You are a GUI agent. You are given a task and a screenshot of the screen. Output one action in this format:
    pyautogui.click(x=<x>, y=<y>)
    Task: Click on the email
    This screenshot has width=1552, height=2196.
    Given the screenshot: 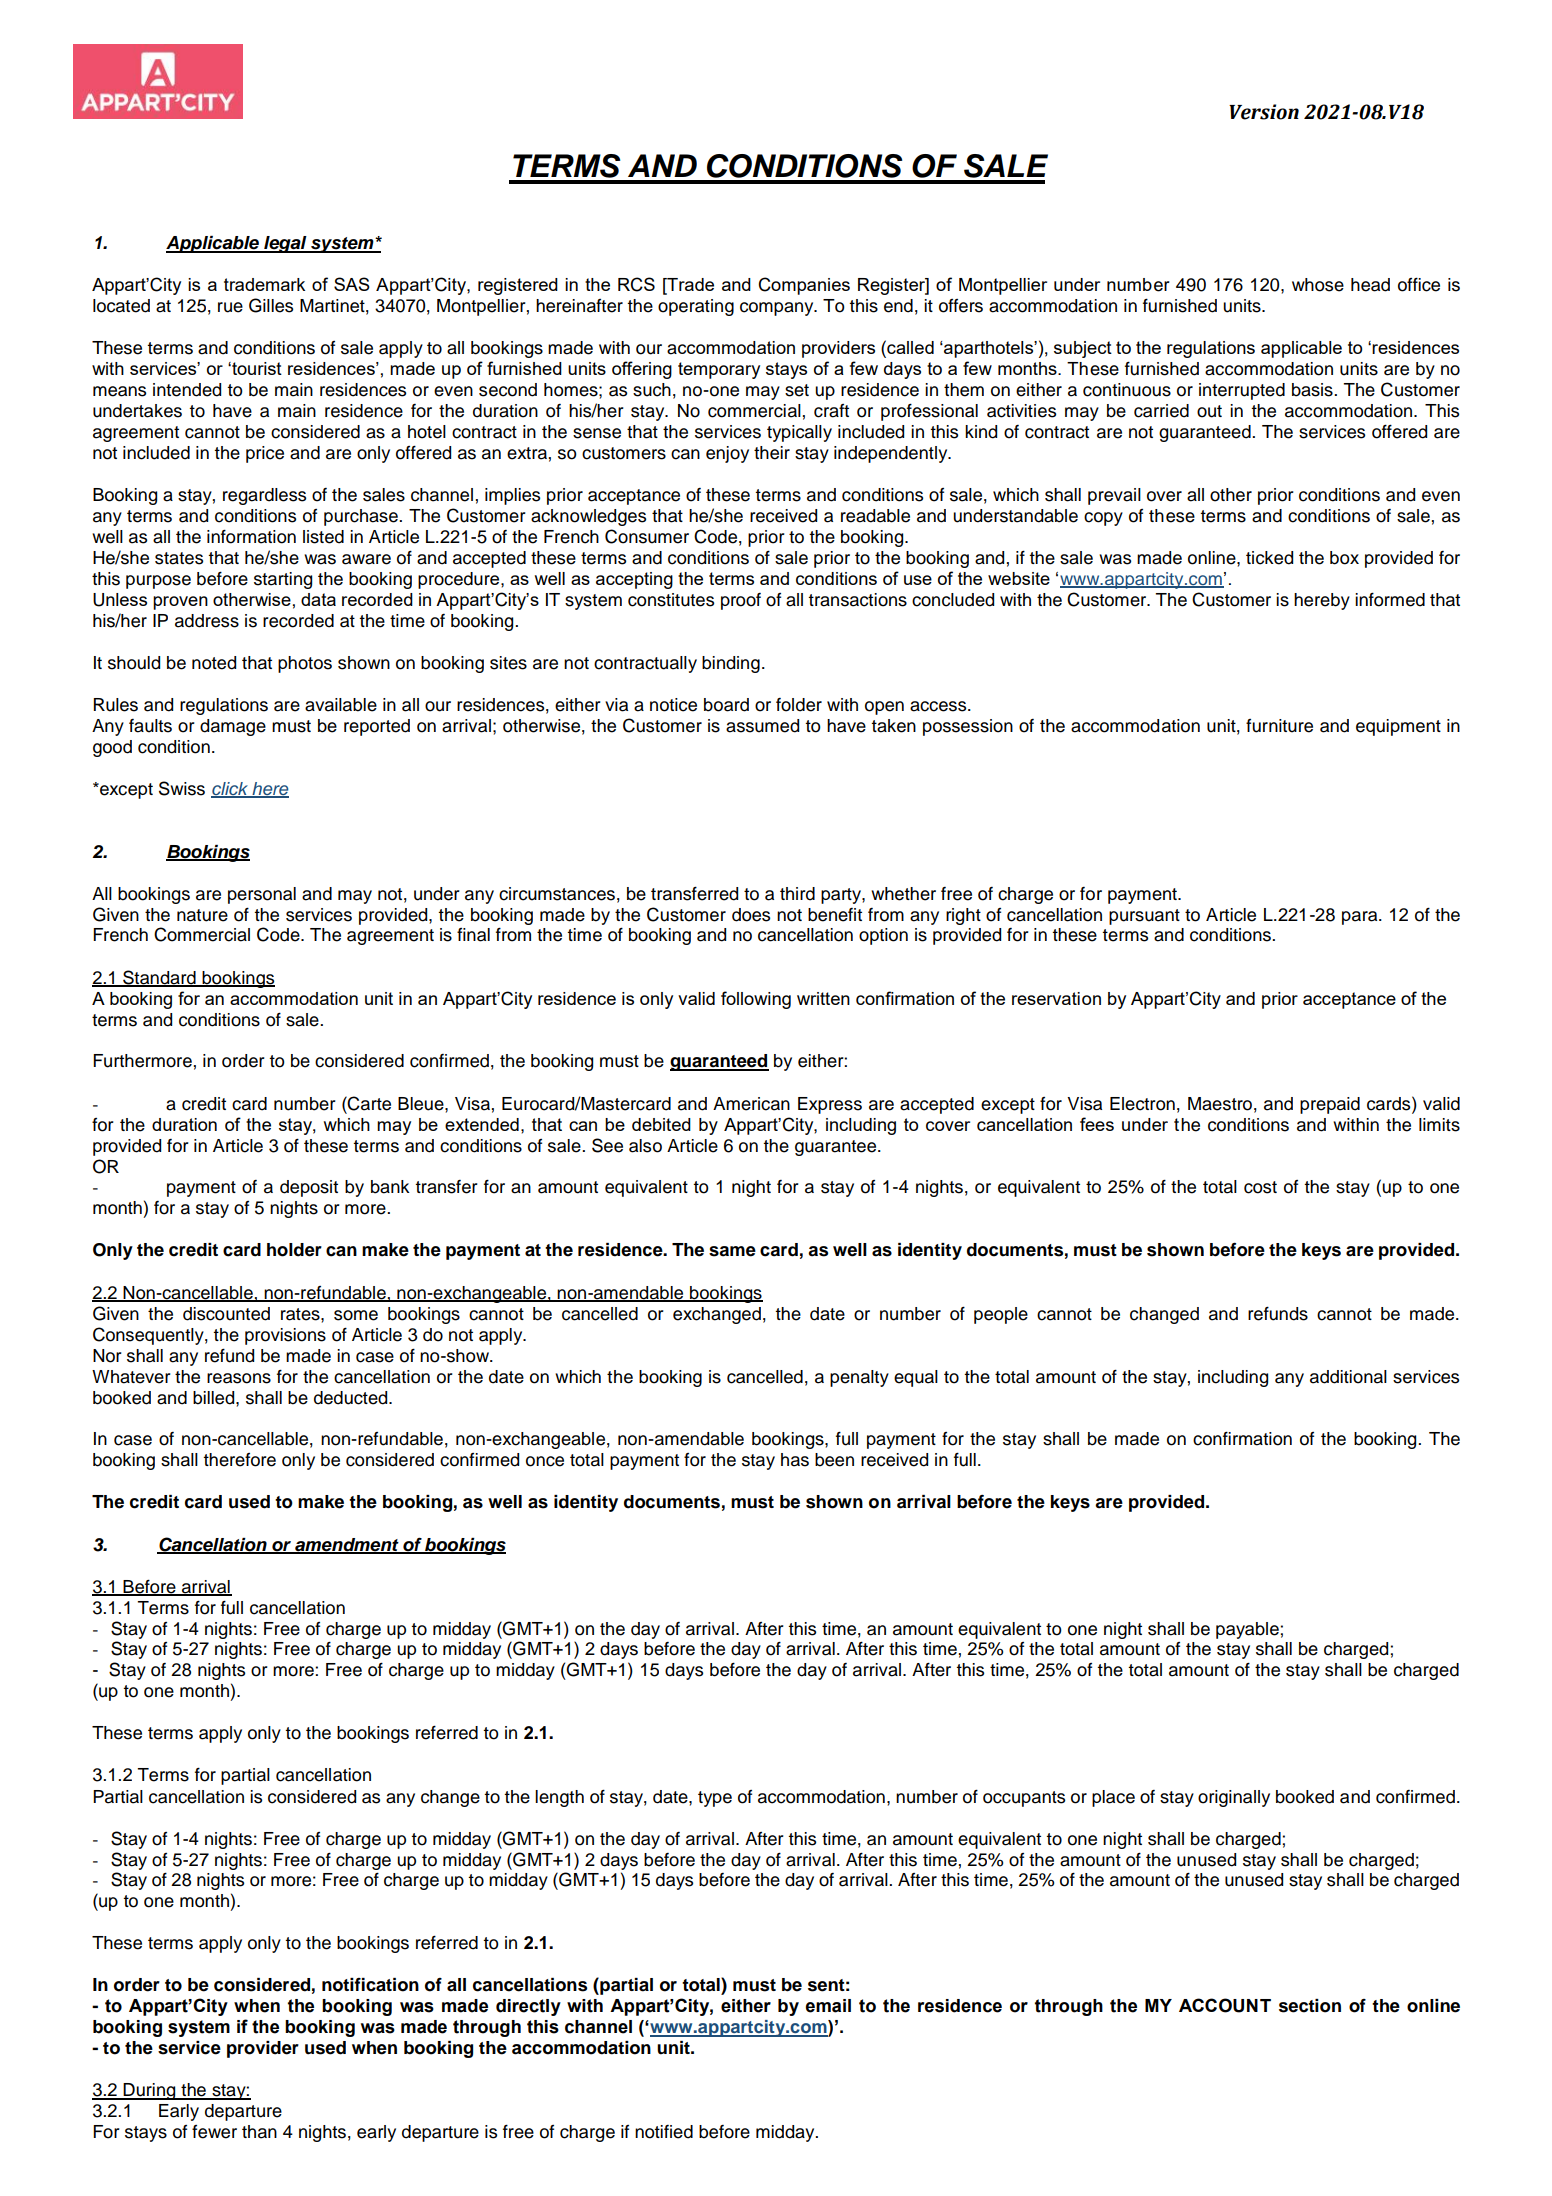 What is the action you would take?
    pyautogui.click(x=828, y=2006)
